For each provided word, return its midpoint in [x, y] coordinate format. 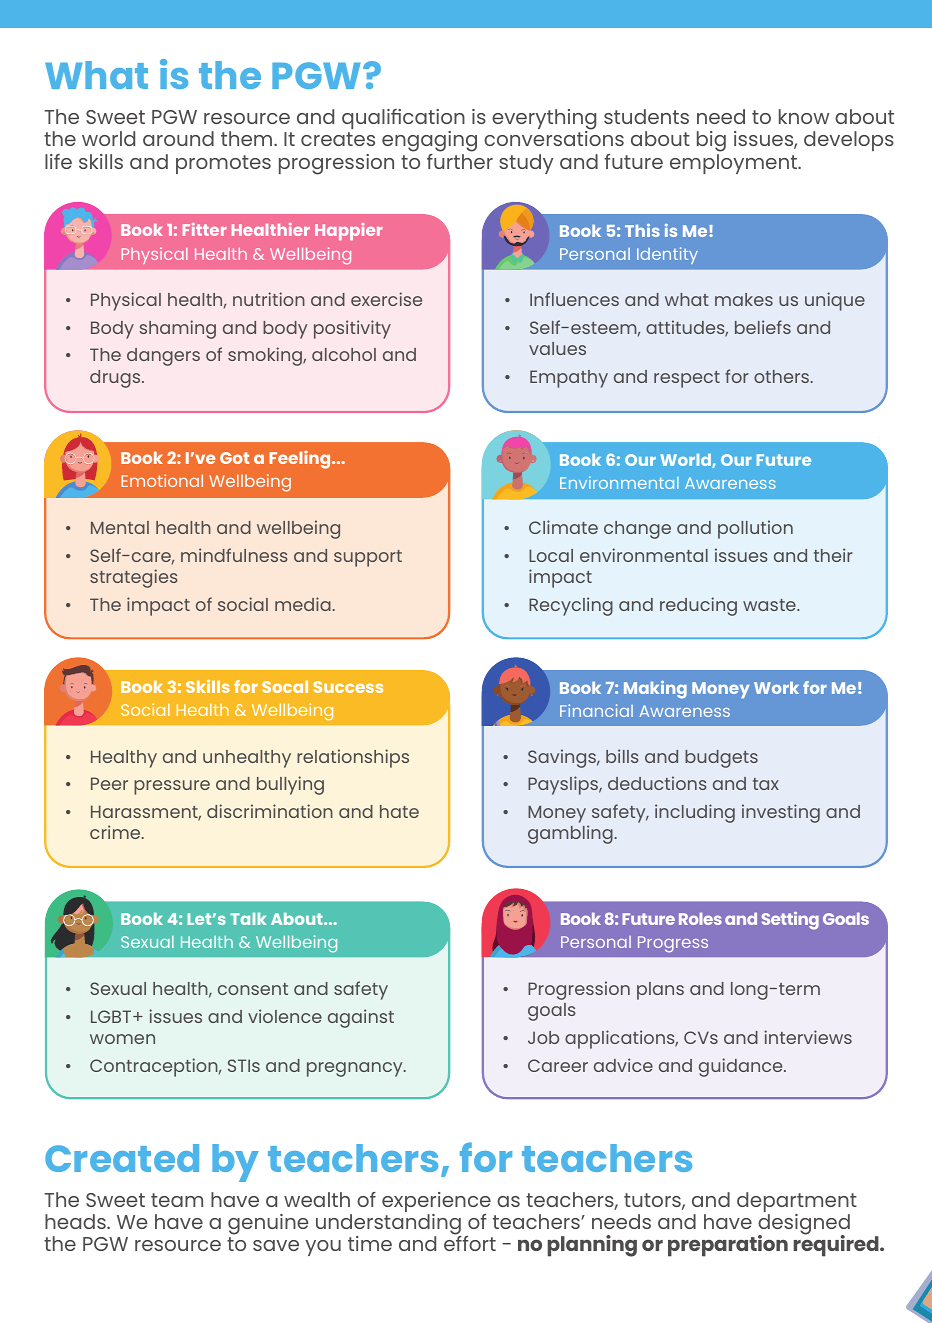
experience [436, 1203]
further [460, 160]
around [178, 138]
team [177, 1200]
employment [734, 164]
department [797, 1203]
